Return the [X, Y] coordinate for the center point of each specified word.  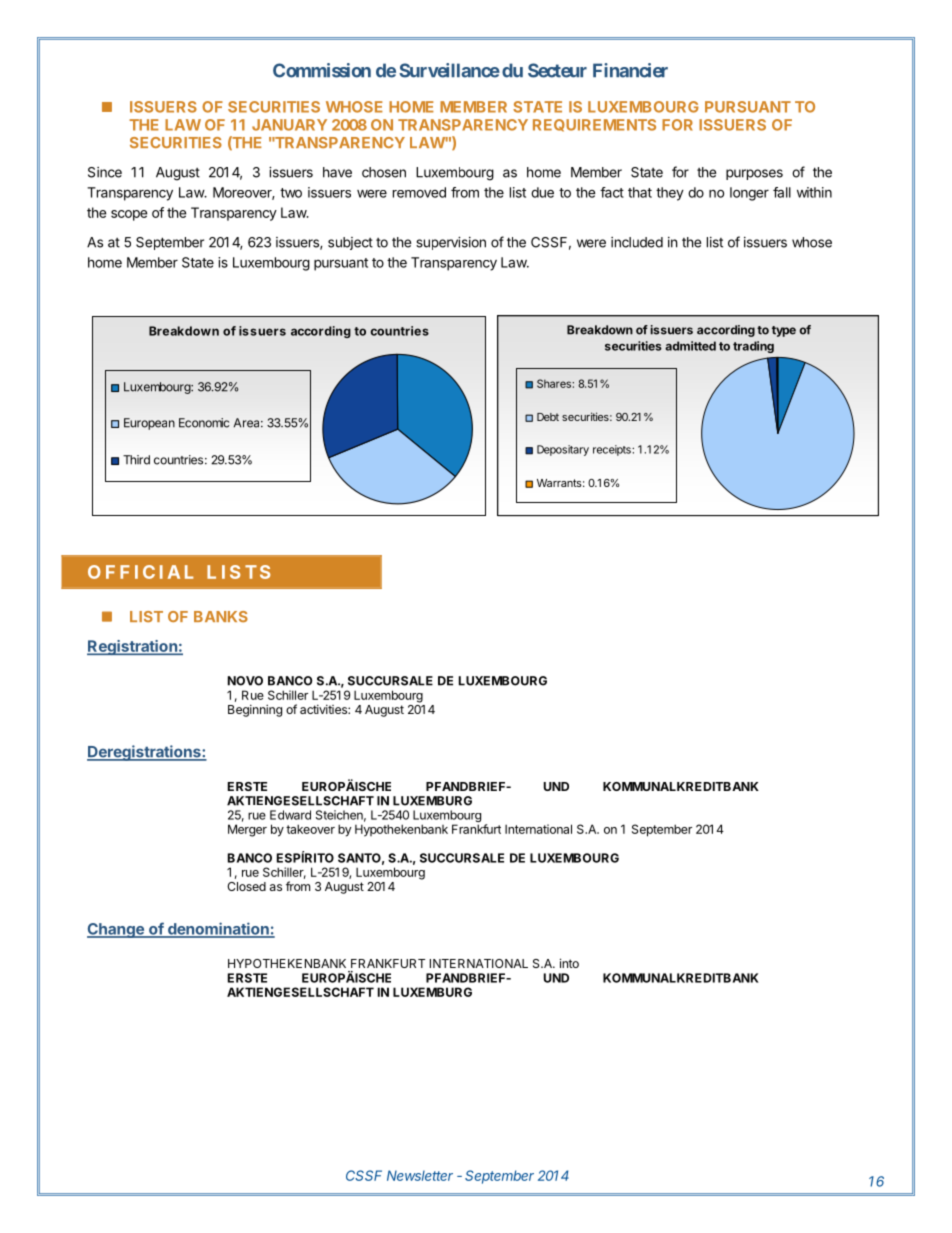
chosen [384, 172]
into [569, 963]
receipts [613, 450]
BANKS [221, 616]
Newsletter [420, 1175]
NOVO [245, 681]
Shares [555, 383]
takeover [310, 829]
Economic [204, 423]
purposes [754, 174]
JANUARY [289, 125]
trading [753, 347]
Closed [246, 886]
